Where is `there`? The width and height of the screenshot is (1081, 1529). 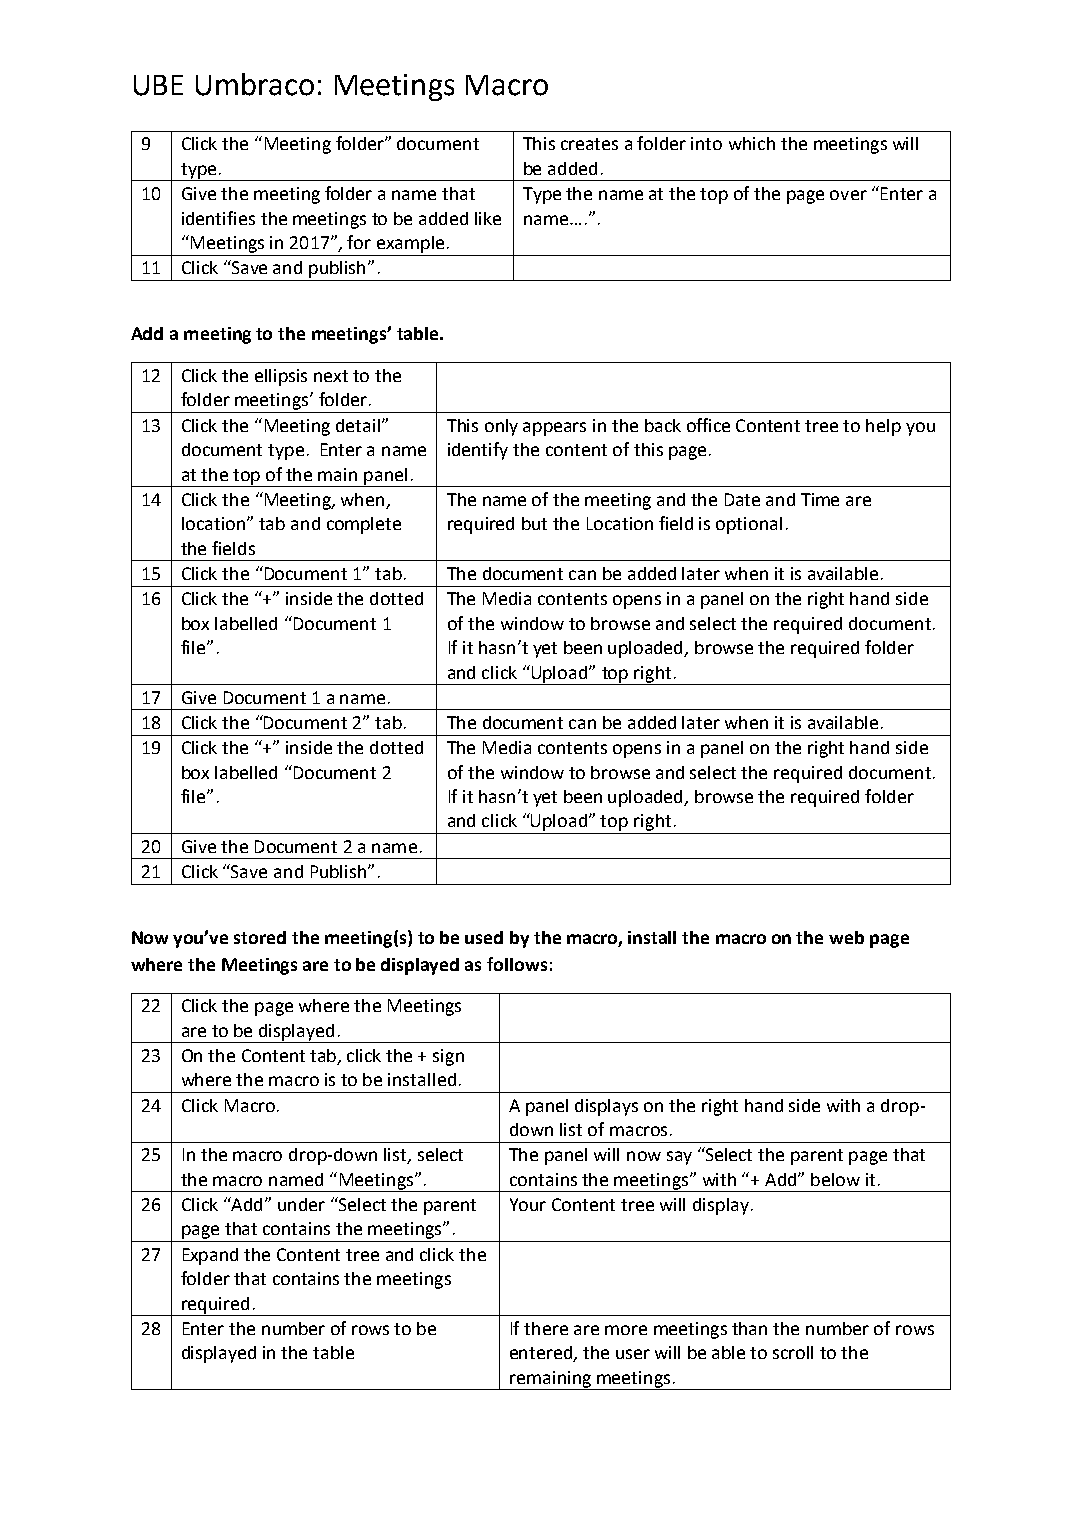 there is located at coordinates (546, 1328).
